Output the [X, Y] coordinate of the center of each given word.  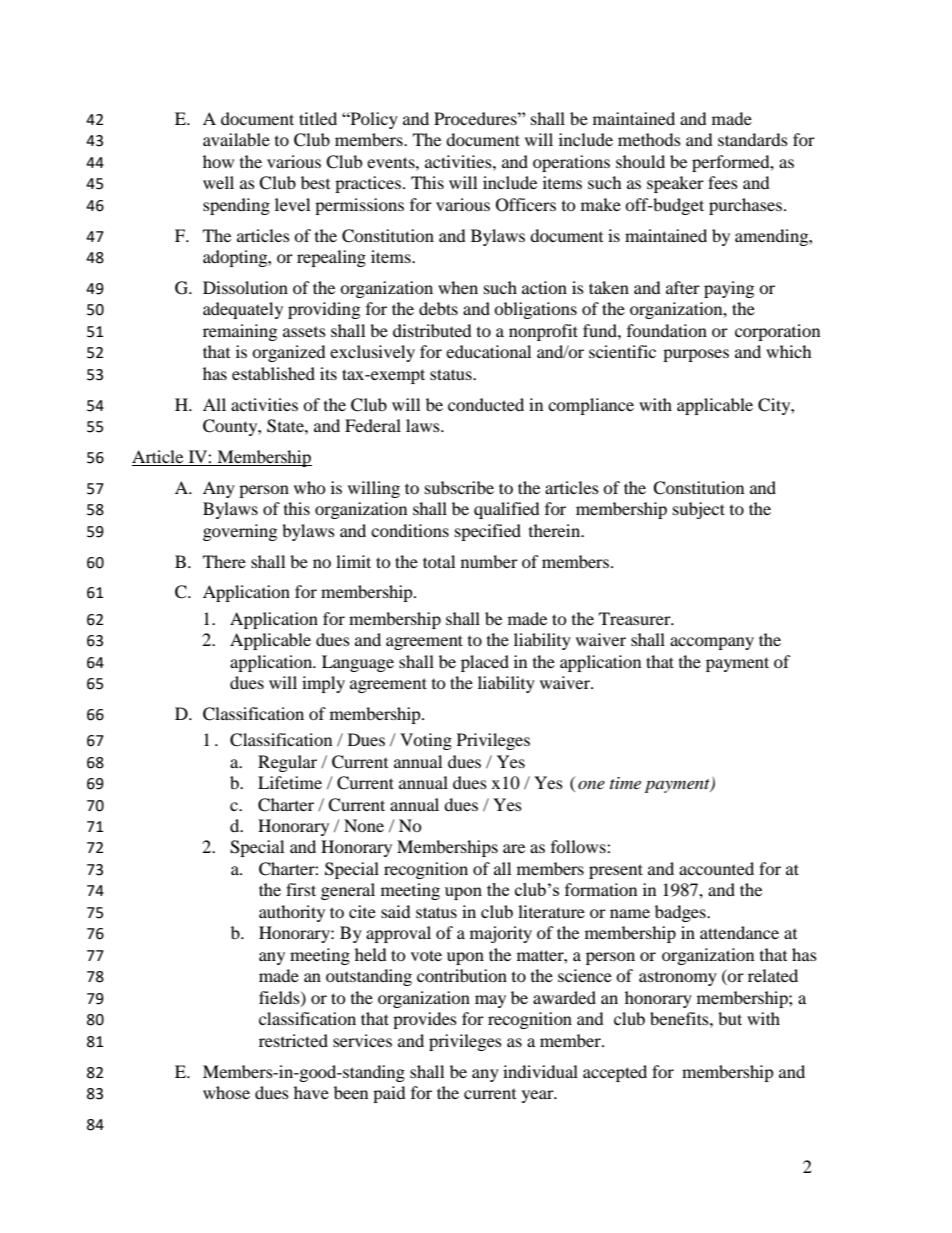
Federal [373, 425]
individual [540, 1071]
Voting [426, 741]
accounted [716, 868]
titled [318, 118]
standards [753, 139]
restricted [293, 1040]
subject [699, 510]
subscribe [459, 487]
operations [571, 163]
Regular [287, 763]
